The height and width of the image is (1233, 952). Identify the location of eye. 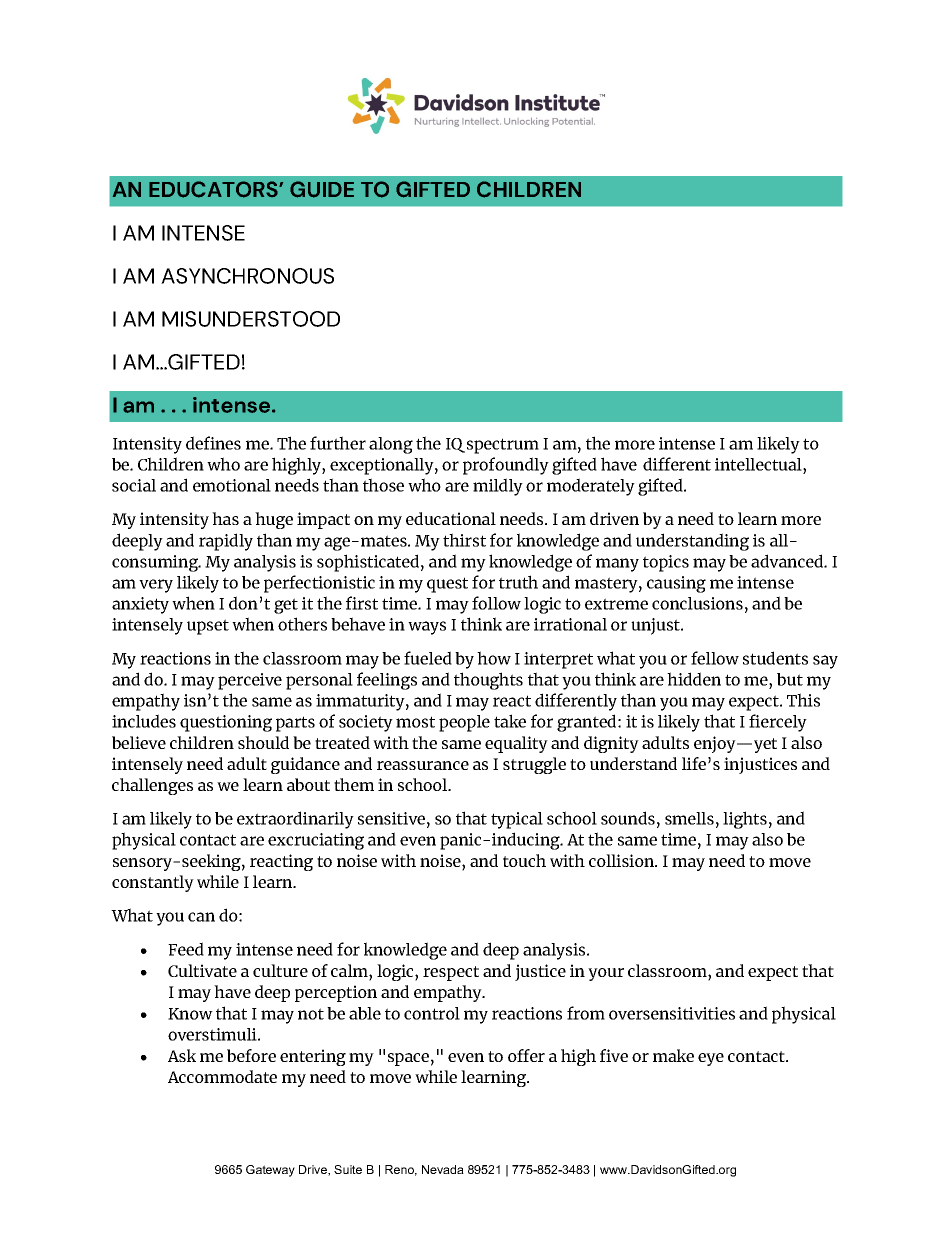
(711, 1059).
